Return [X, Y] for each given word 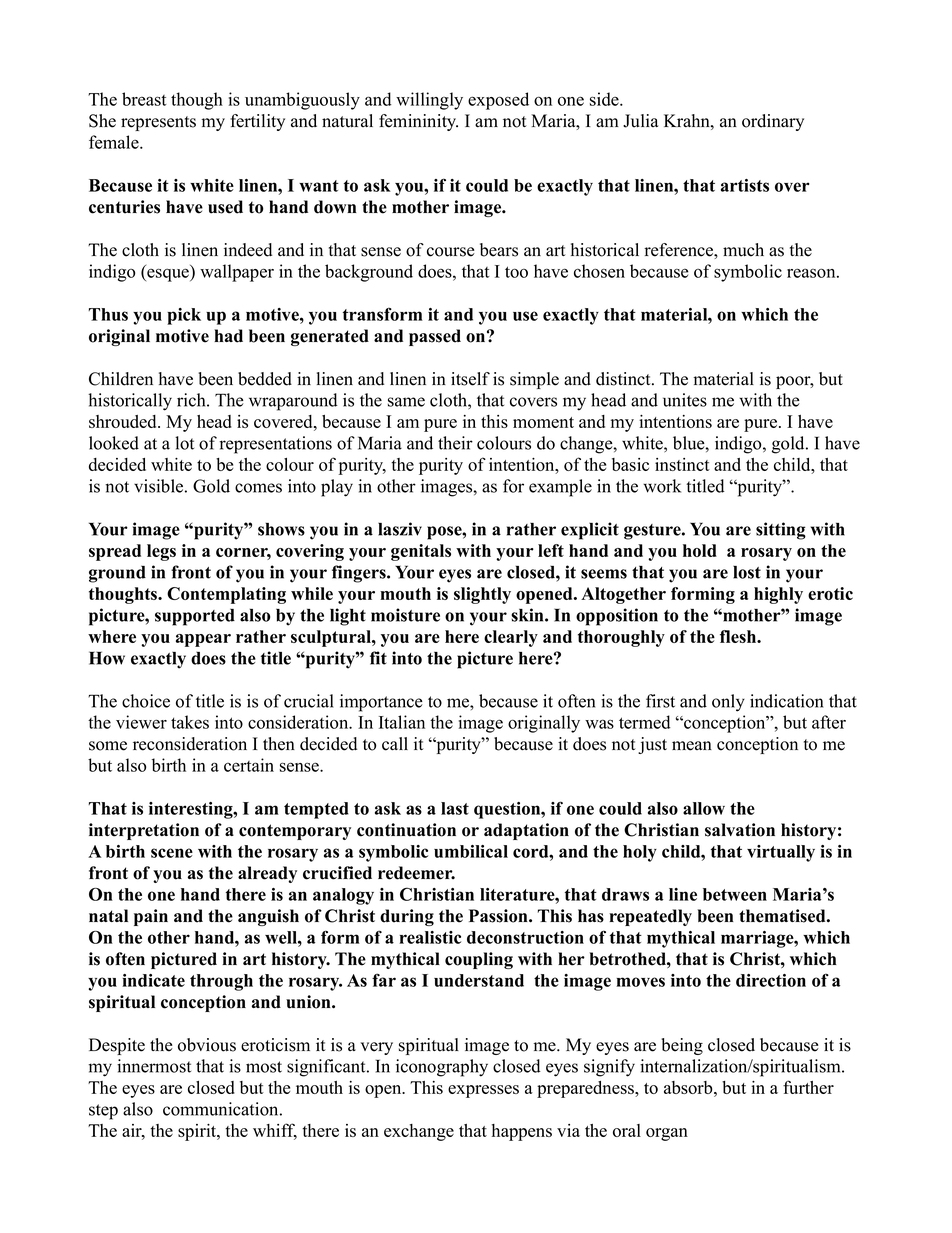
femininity [418, 122]
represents [158, 123]
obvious [207, 1045]
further [808, 1087]
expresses [483, 1091]
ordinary [773, 122]
